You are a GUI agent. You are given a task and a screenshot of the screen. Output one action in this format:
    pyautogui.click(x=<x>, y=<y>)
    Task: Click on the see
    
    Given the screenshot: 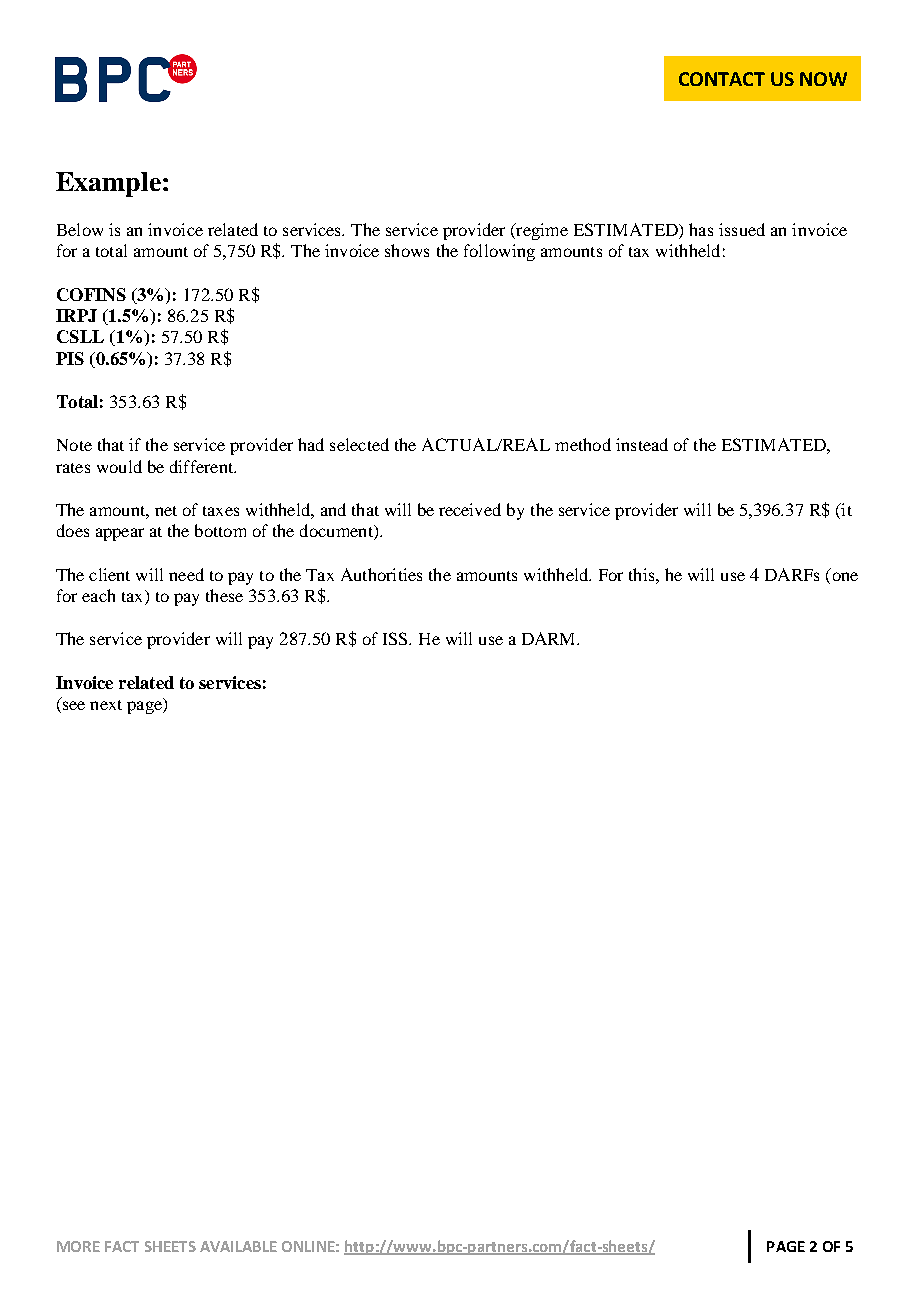 What is the action you would take?
    pyautogui.click(x=74, y=705)
